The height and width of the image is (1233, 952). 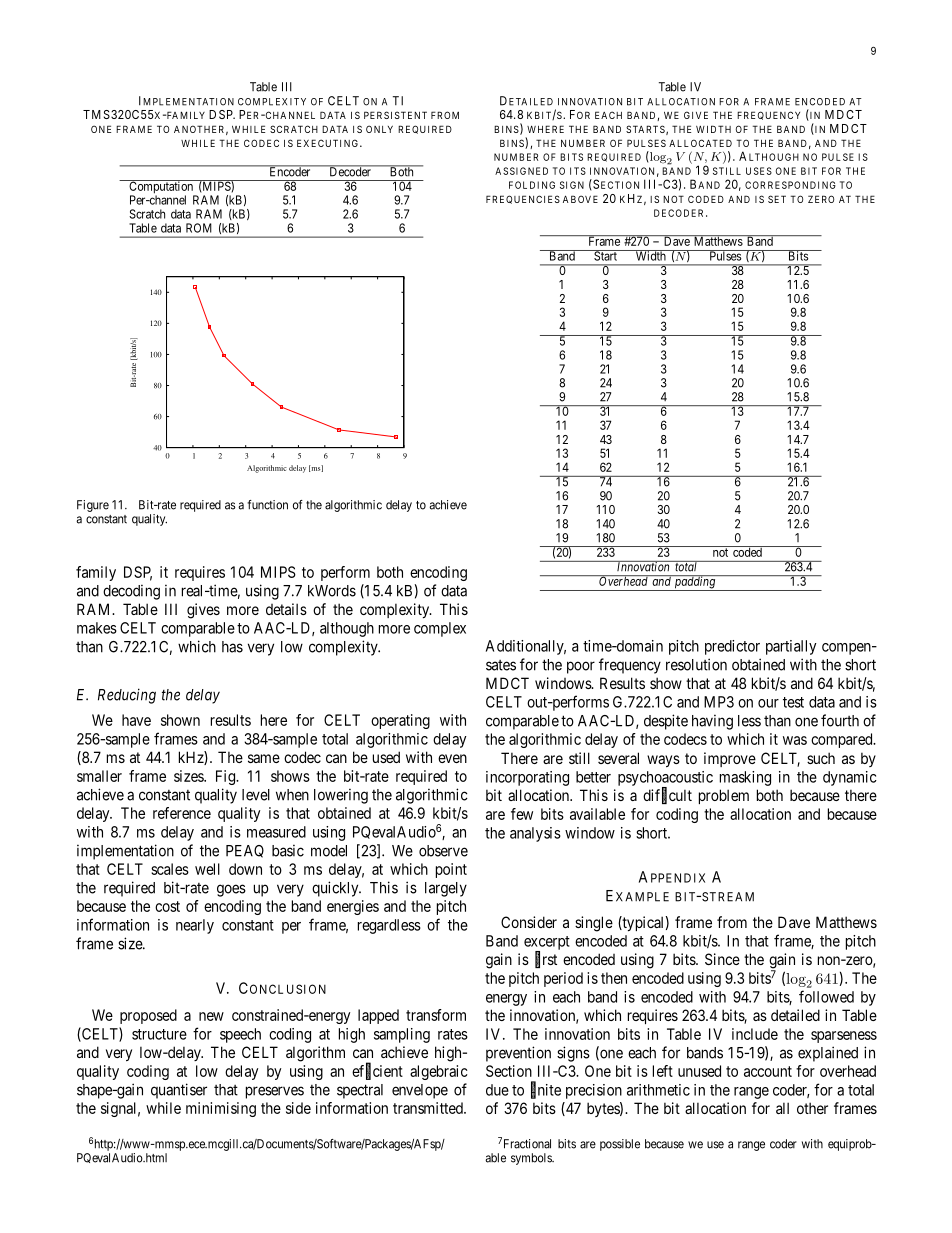 What do you see at coordinates (221, 1109) in the image?
I see `minimising` at bounding box center [221, 1109].
